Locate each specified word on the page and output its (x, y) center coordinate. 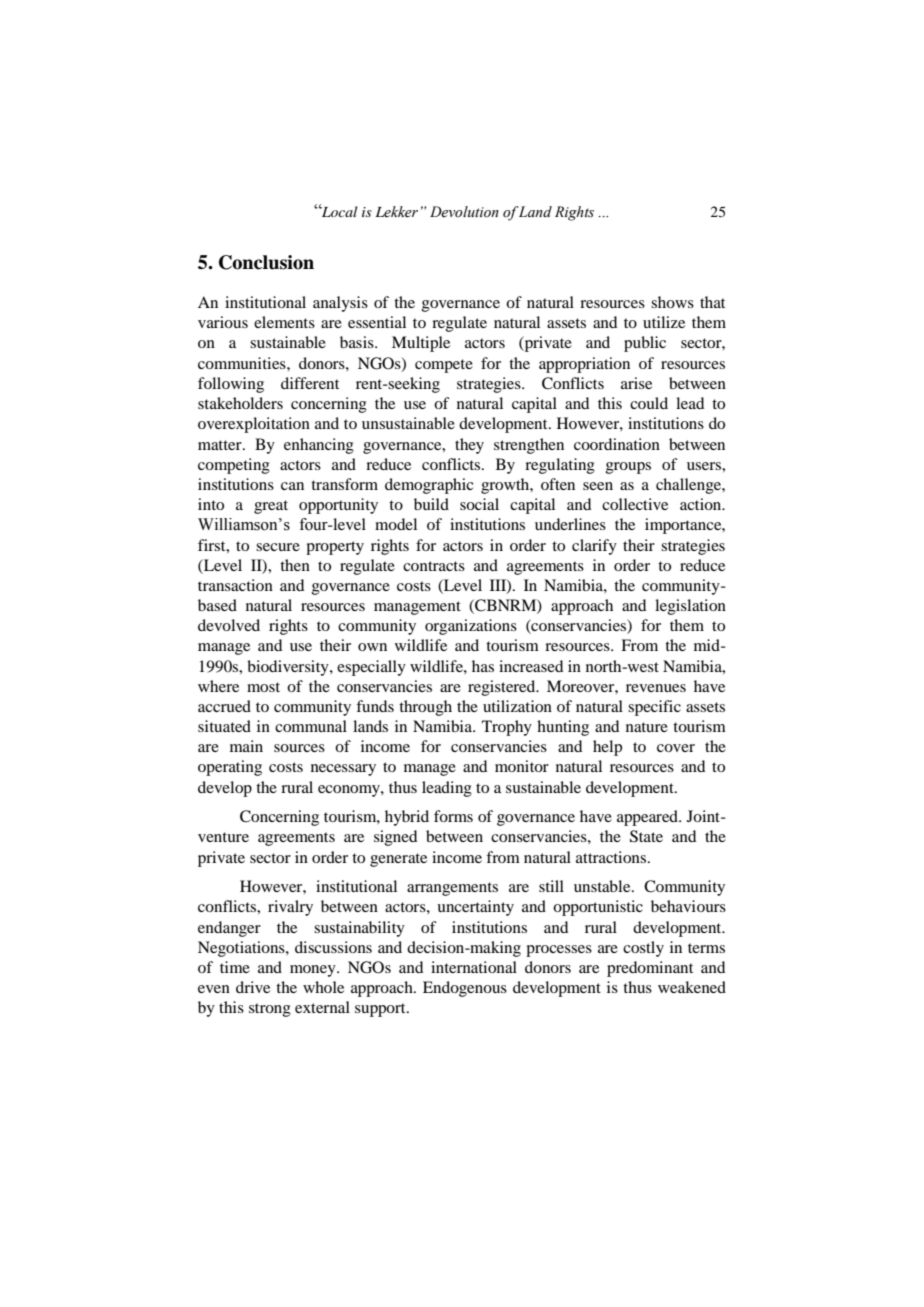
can (292, 486)
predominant (650, 969)
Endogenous (465, 989)
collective (635, 504)
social (479, 504)
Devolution (464, 212)
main (246, 746)
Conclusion (266, 262)
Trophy (507, 728)
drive (253, 987)
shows (672, 302)
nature (647, 727)
